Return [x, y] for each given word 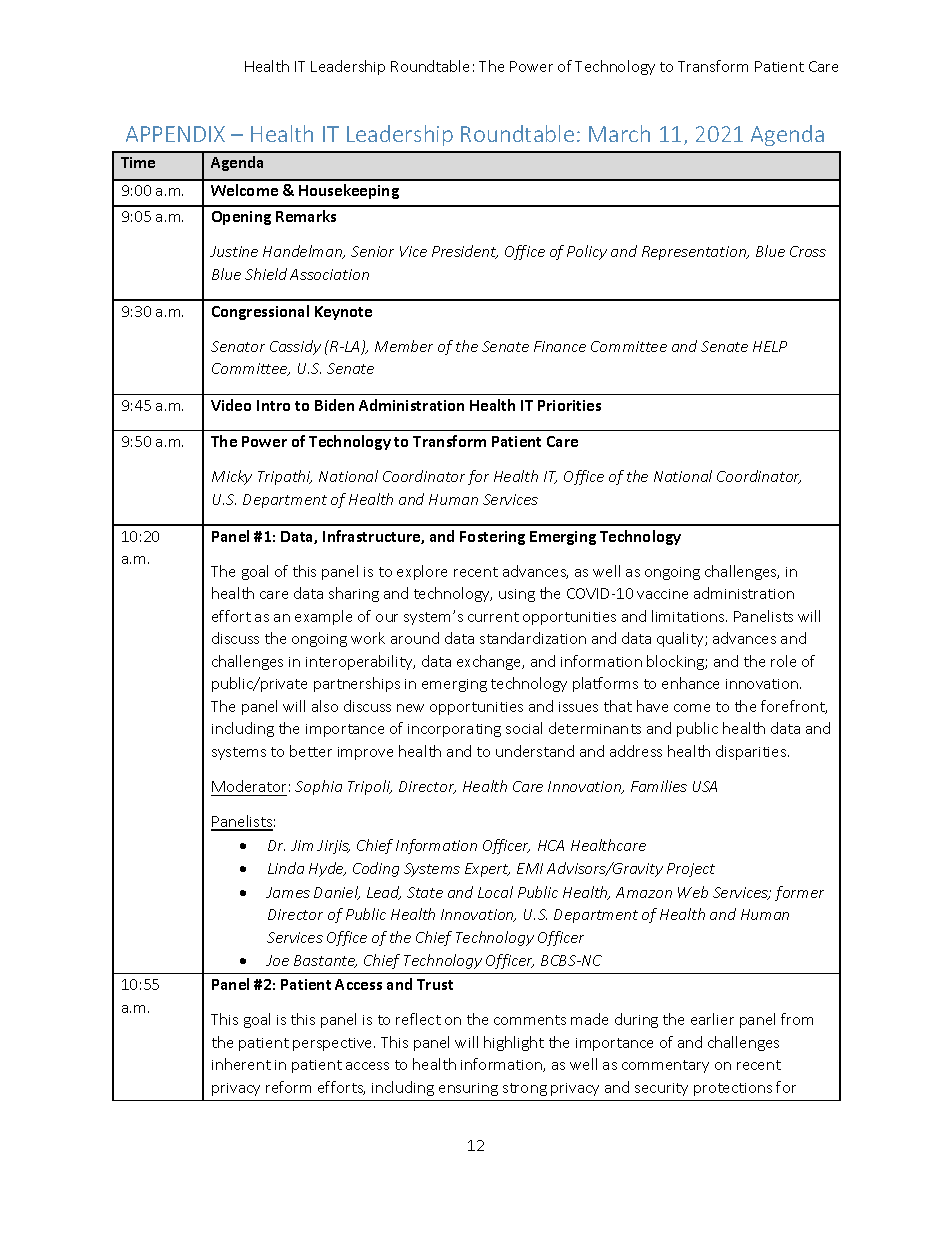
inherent [241, 1064]
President [465, 252]
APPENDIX [175, 134]
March [619, 133]
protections [733, 1089]
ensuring [468, 1089]
